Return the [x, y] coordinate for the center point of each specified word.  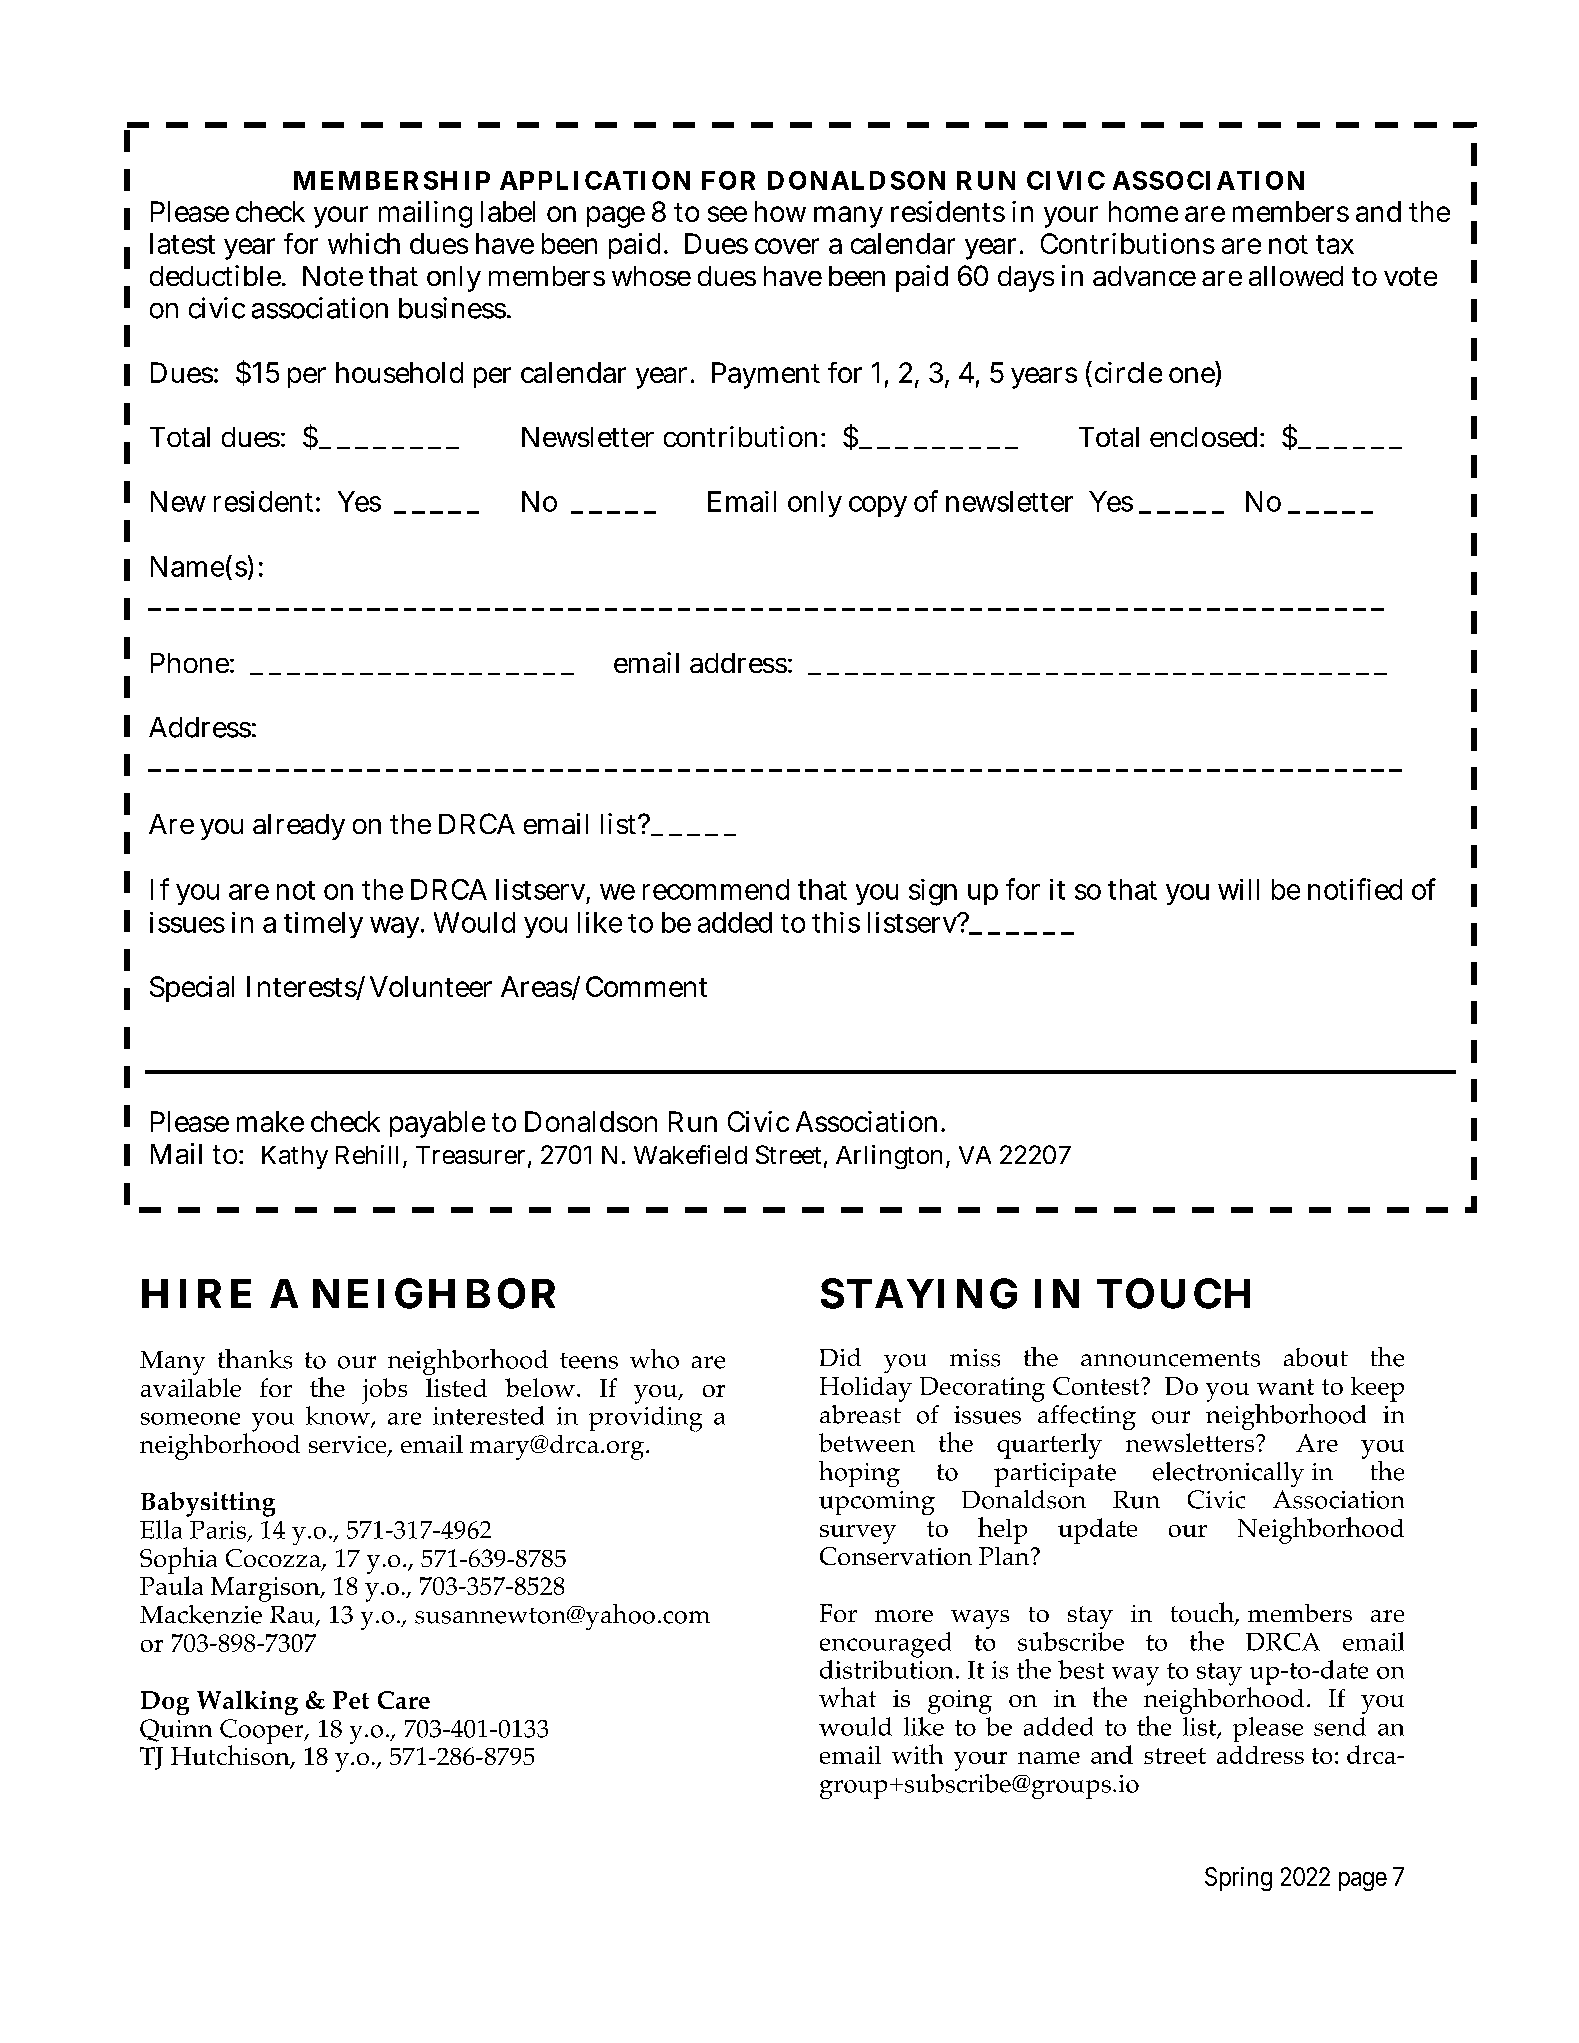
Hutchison [231, 1755]
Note [333, 276]
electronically [1228, 1474]
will [1238, 889]
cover [787, 246]
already [299, 827]
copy [878, 506]
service [349, 1446]
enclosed [1203, 437]
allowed [1296, 276]
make [270, 1121]
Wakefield [690, 1154]
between [867, 1442]
